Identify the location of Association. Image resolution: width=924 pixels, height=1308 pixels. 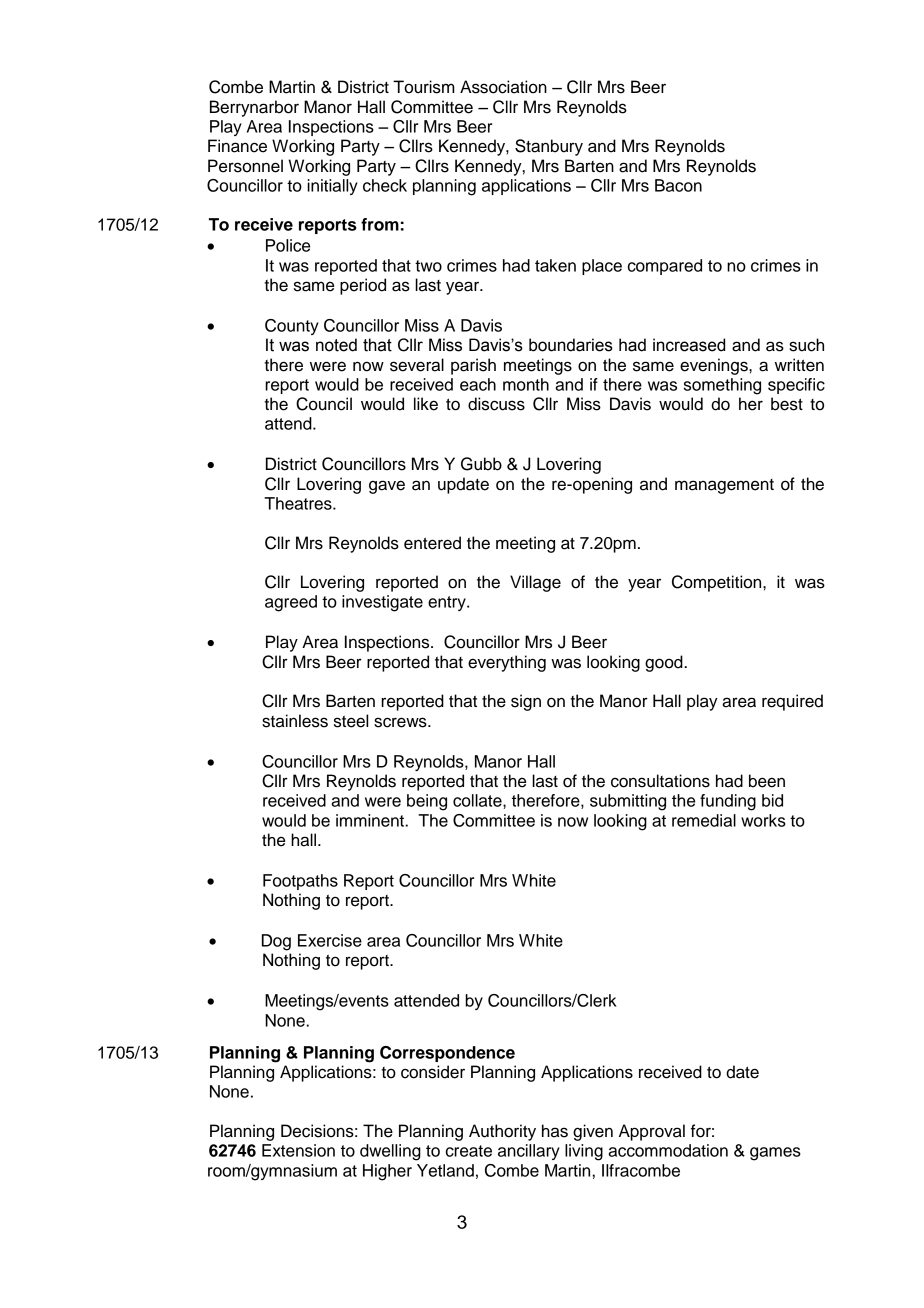
(503, 87).
